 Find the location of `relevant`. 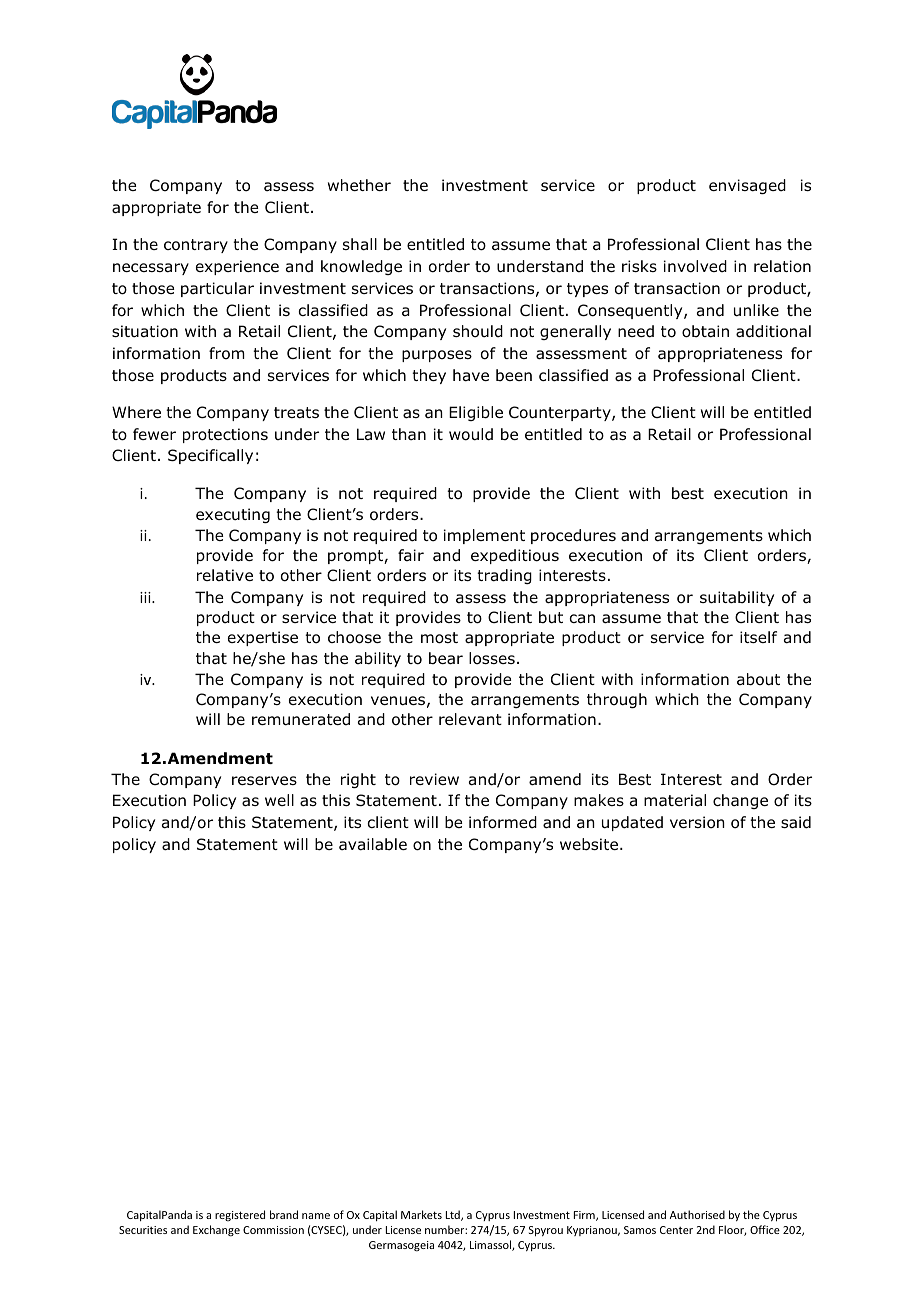

relevant is located at coordinates (470, 719).
